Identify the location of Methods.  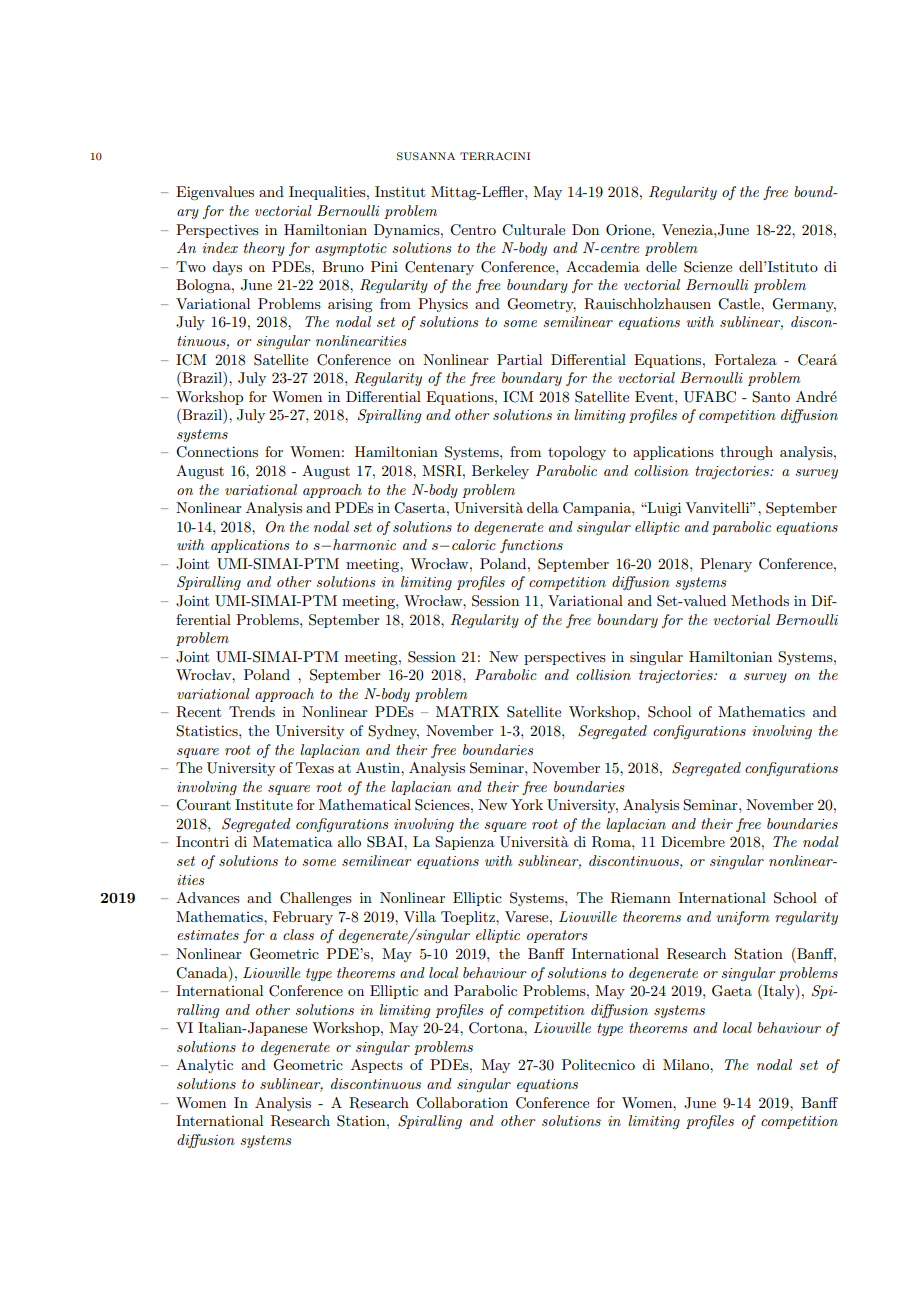
(760, 600).
